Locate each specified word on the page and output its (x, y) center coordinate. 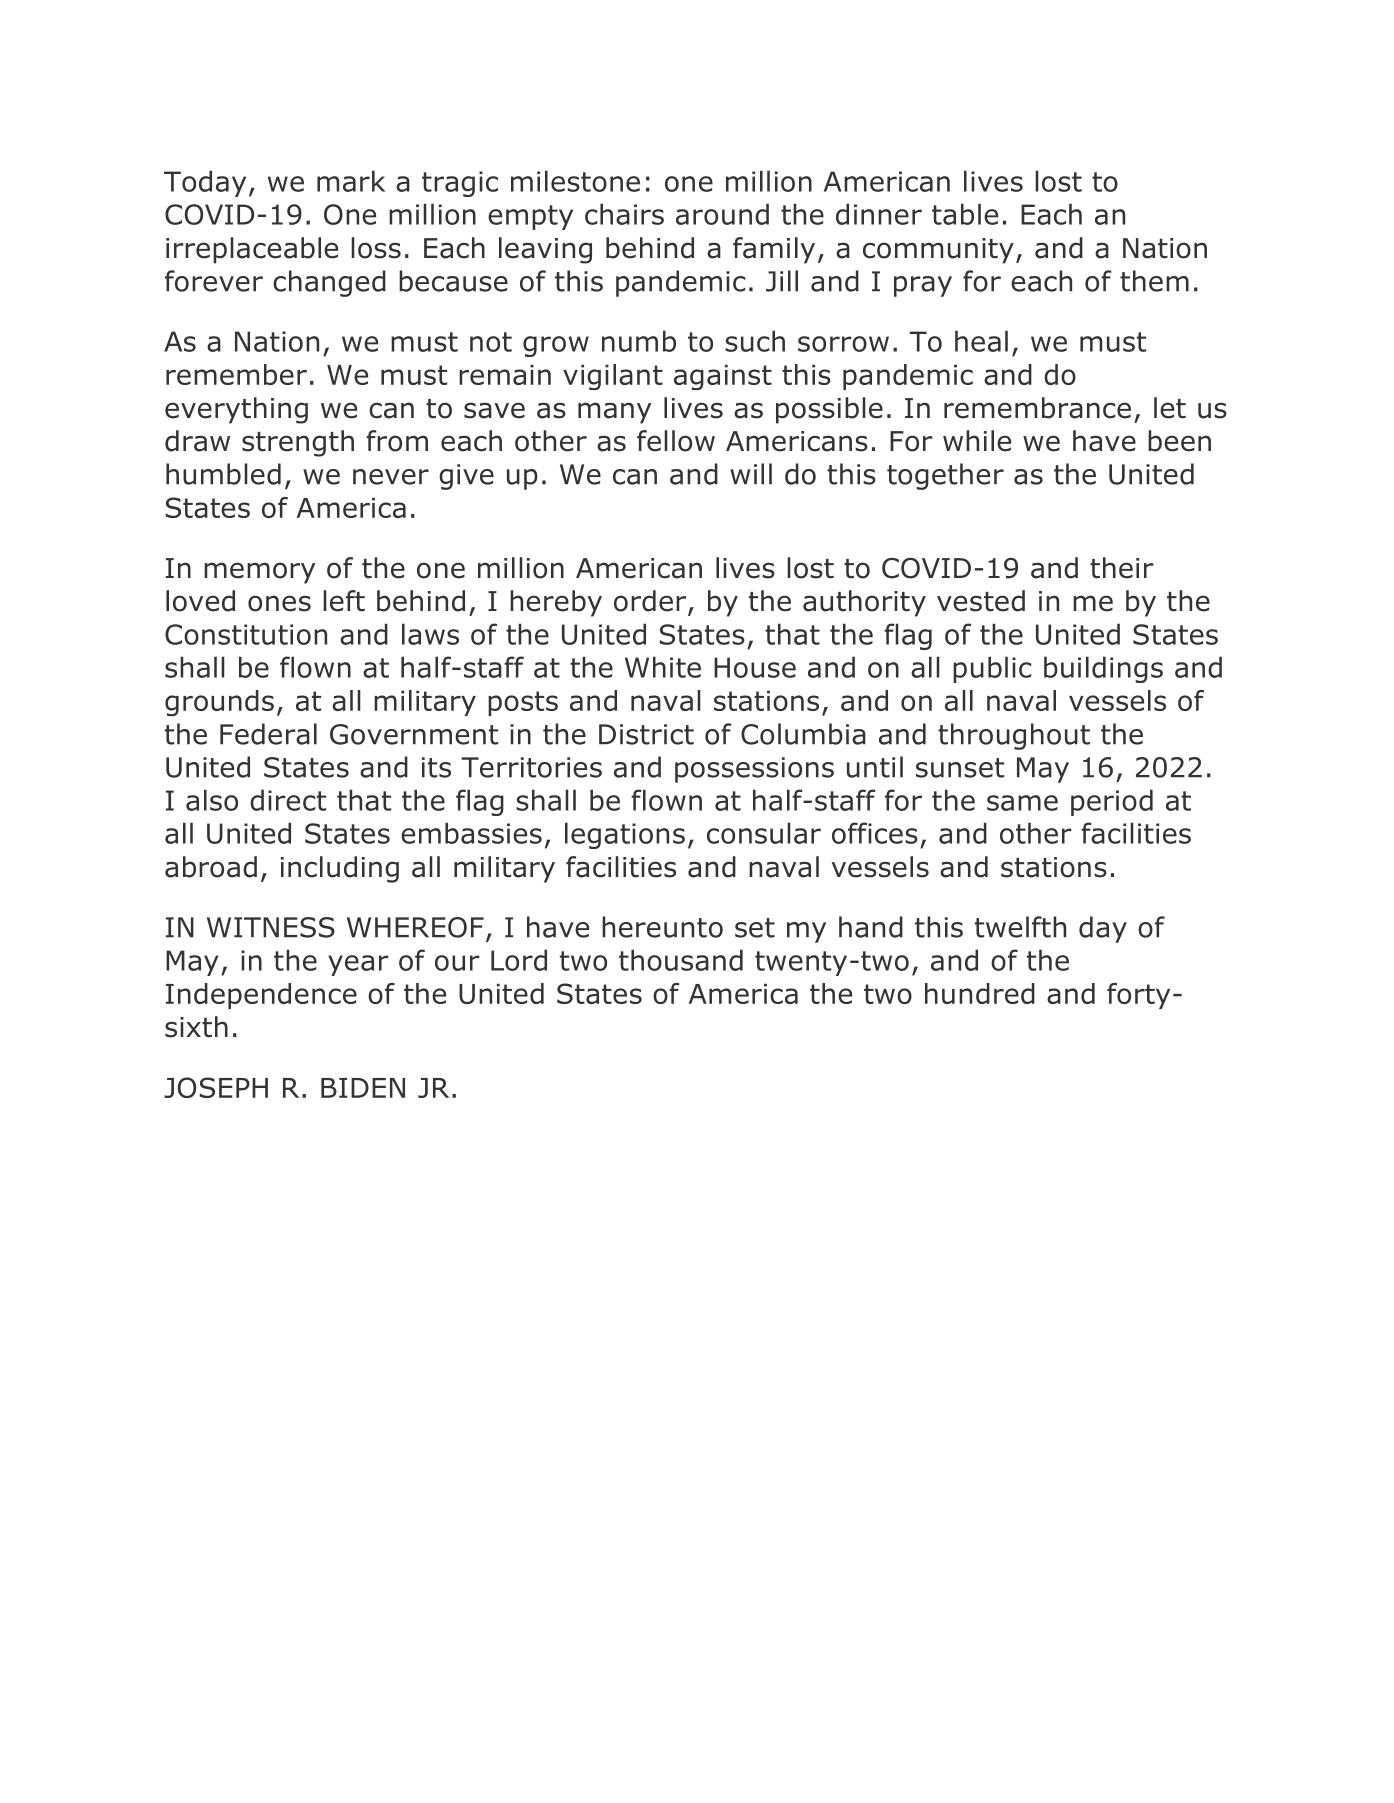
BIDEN (363, 1088)
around (722, 214)
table (965, 214)
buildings (1103, 669)
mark (351, 181)
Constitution (246, 634)
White (663, 667)
